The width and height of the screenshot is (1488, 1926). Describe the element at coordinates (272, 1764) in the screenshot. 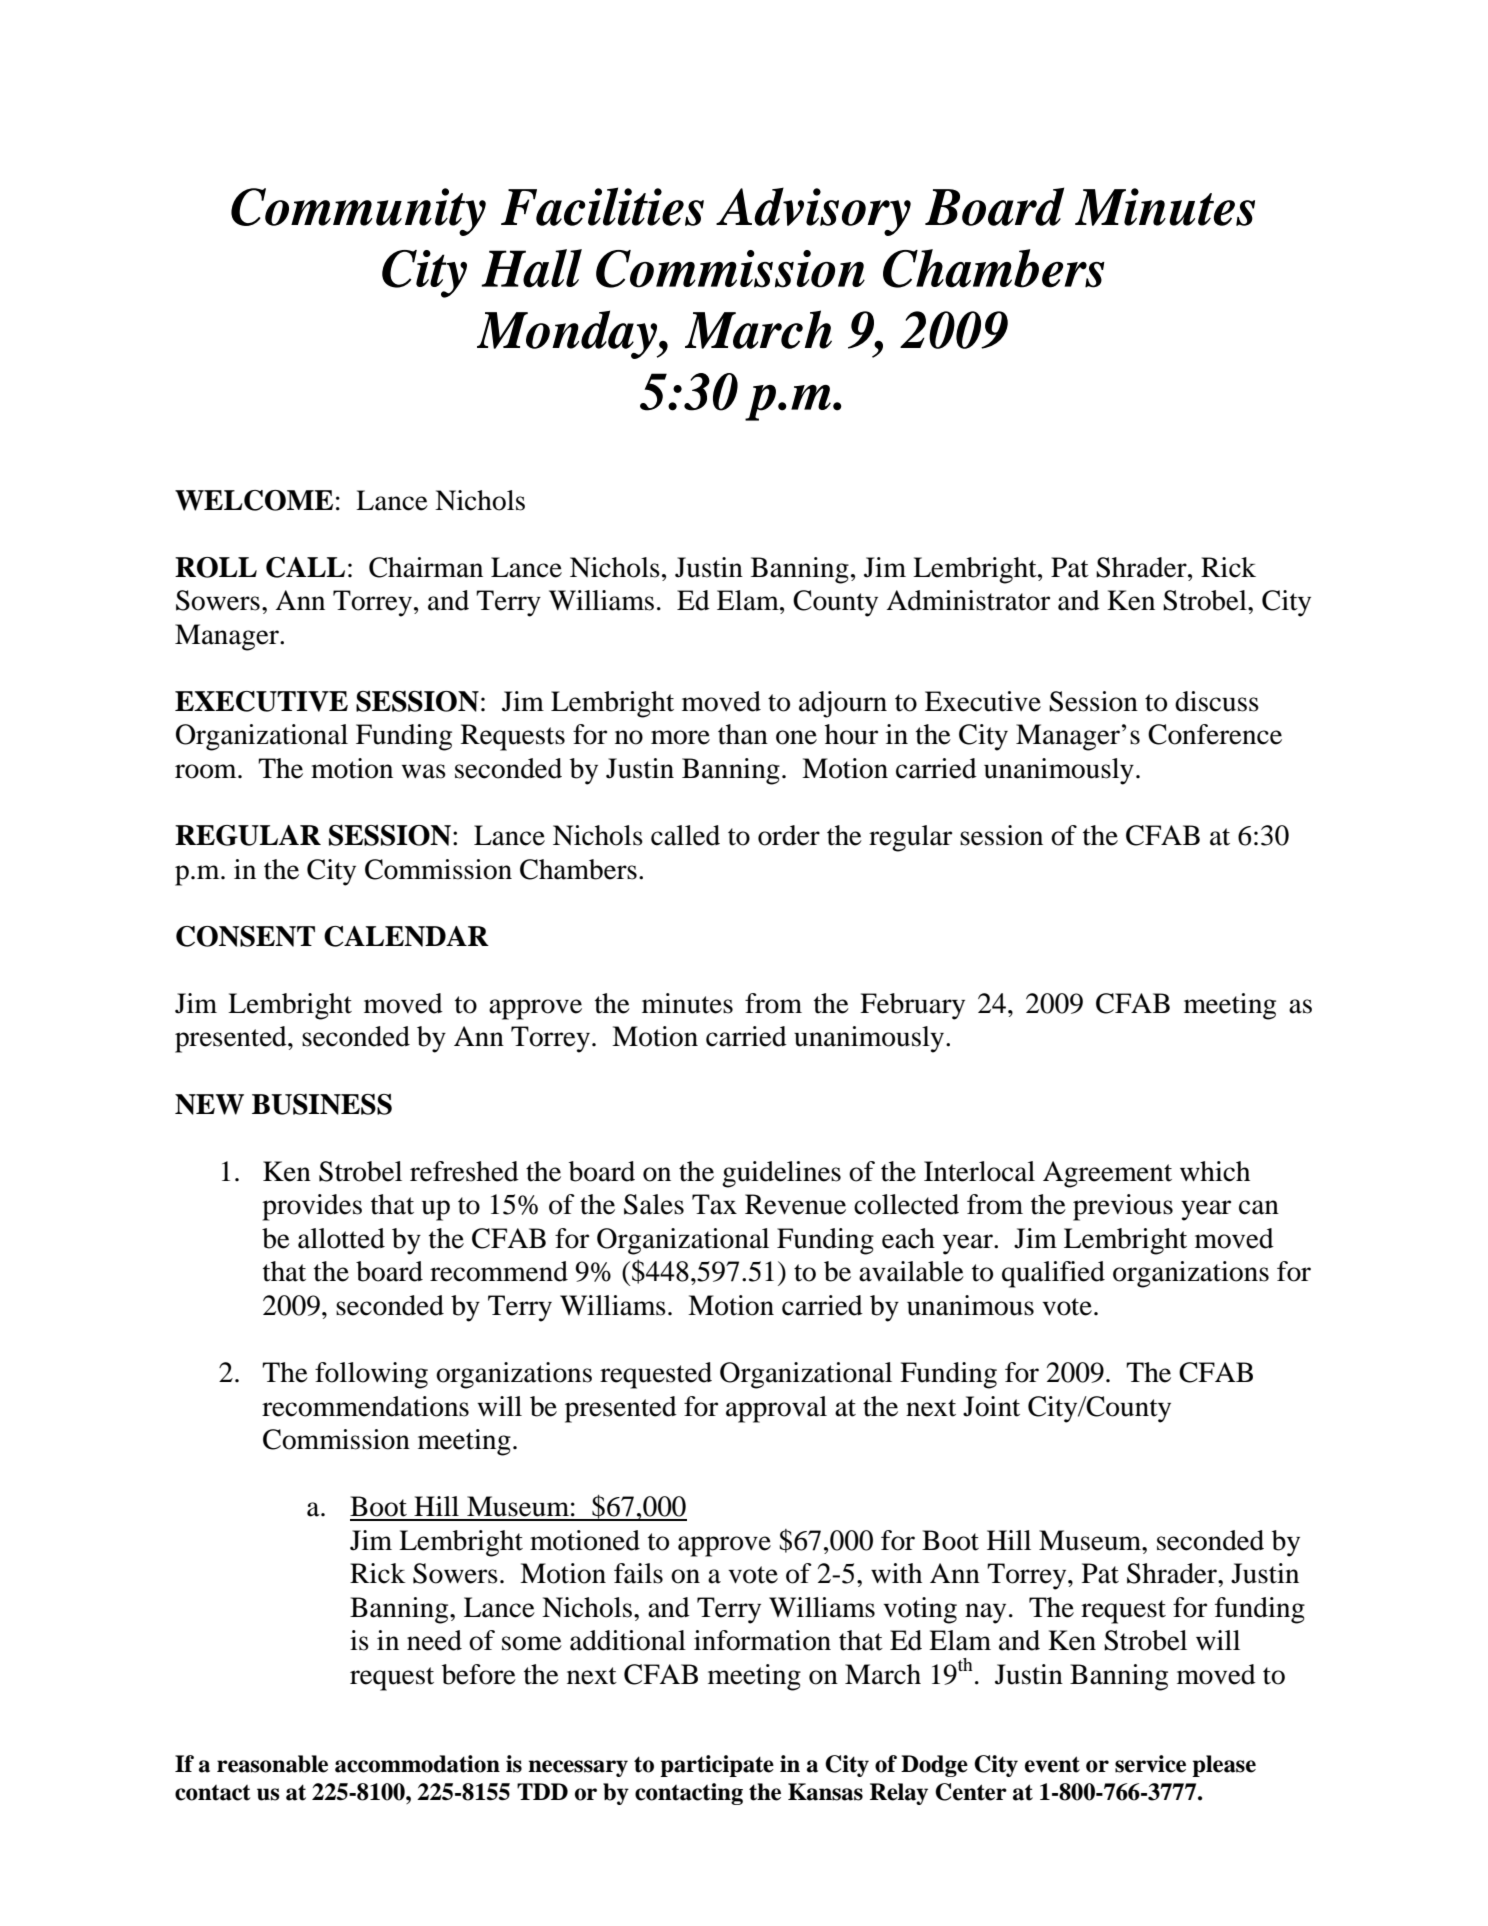

I see `reasonable` at that location.
